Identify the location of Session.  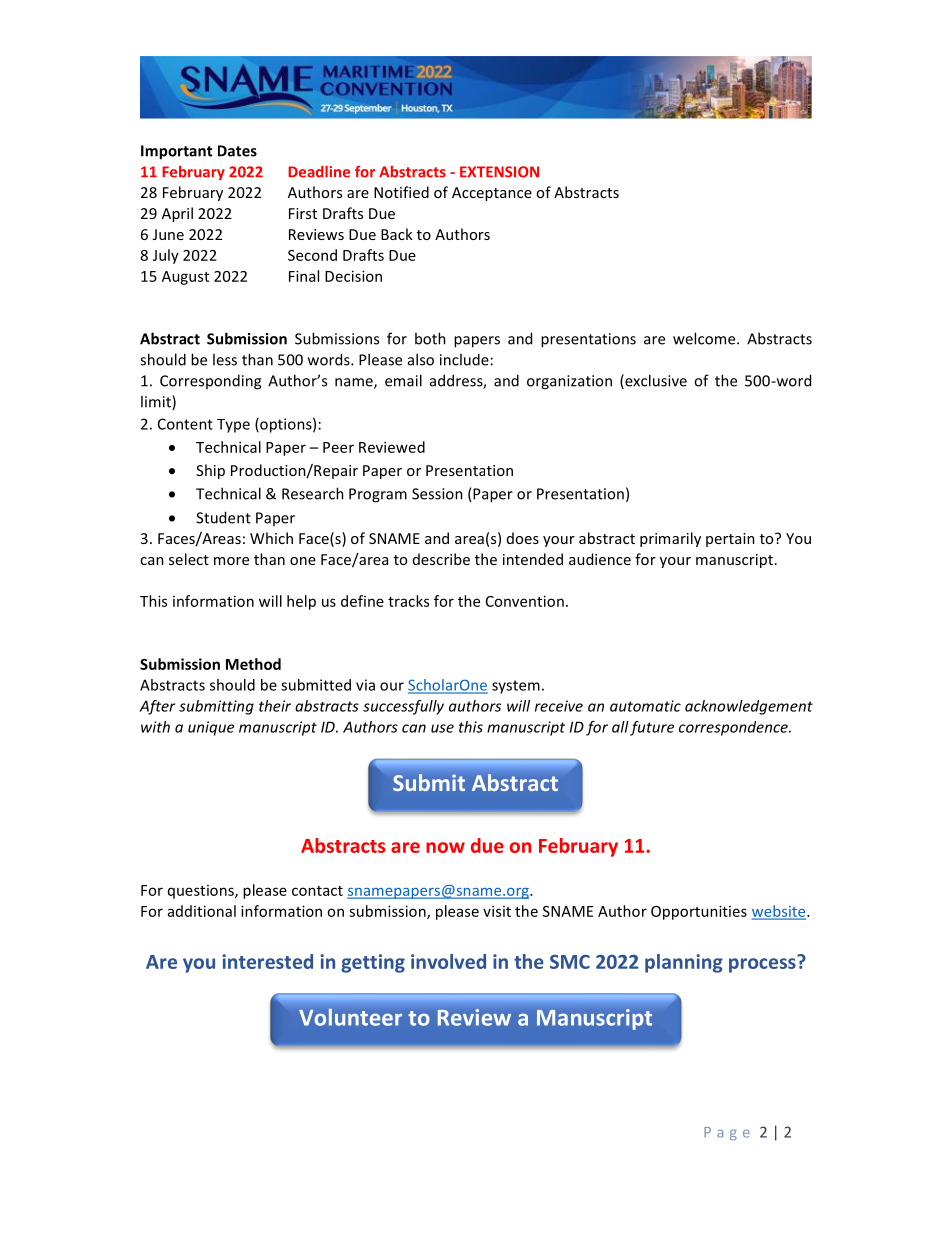
(437, 494).
